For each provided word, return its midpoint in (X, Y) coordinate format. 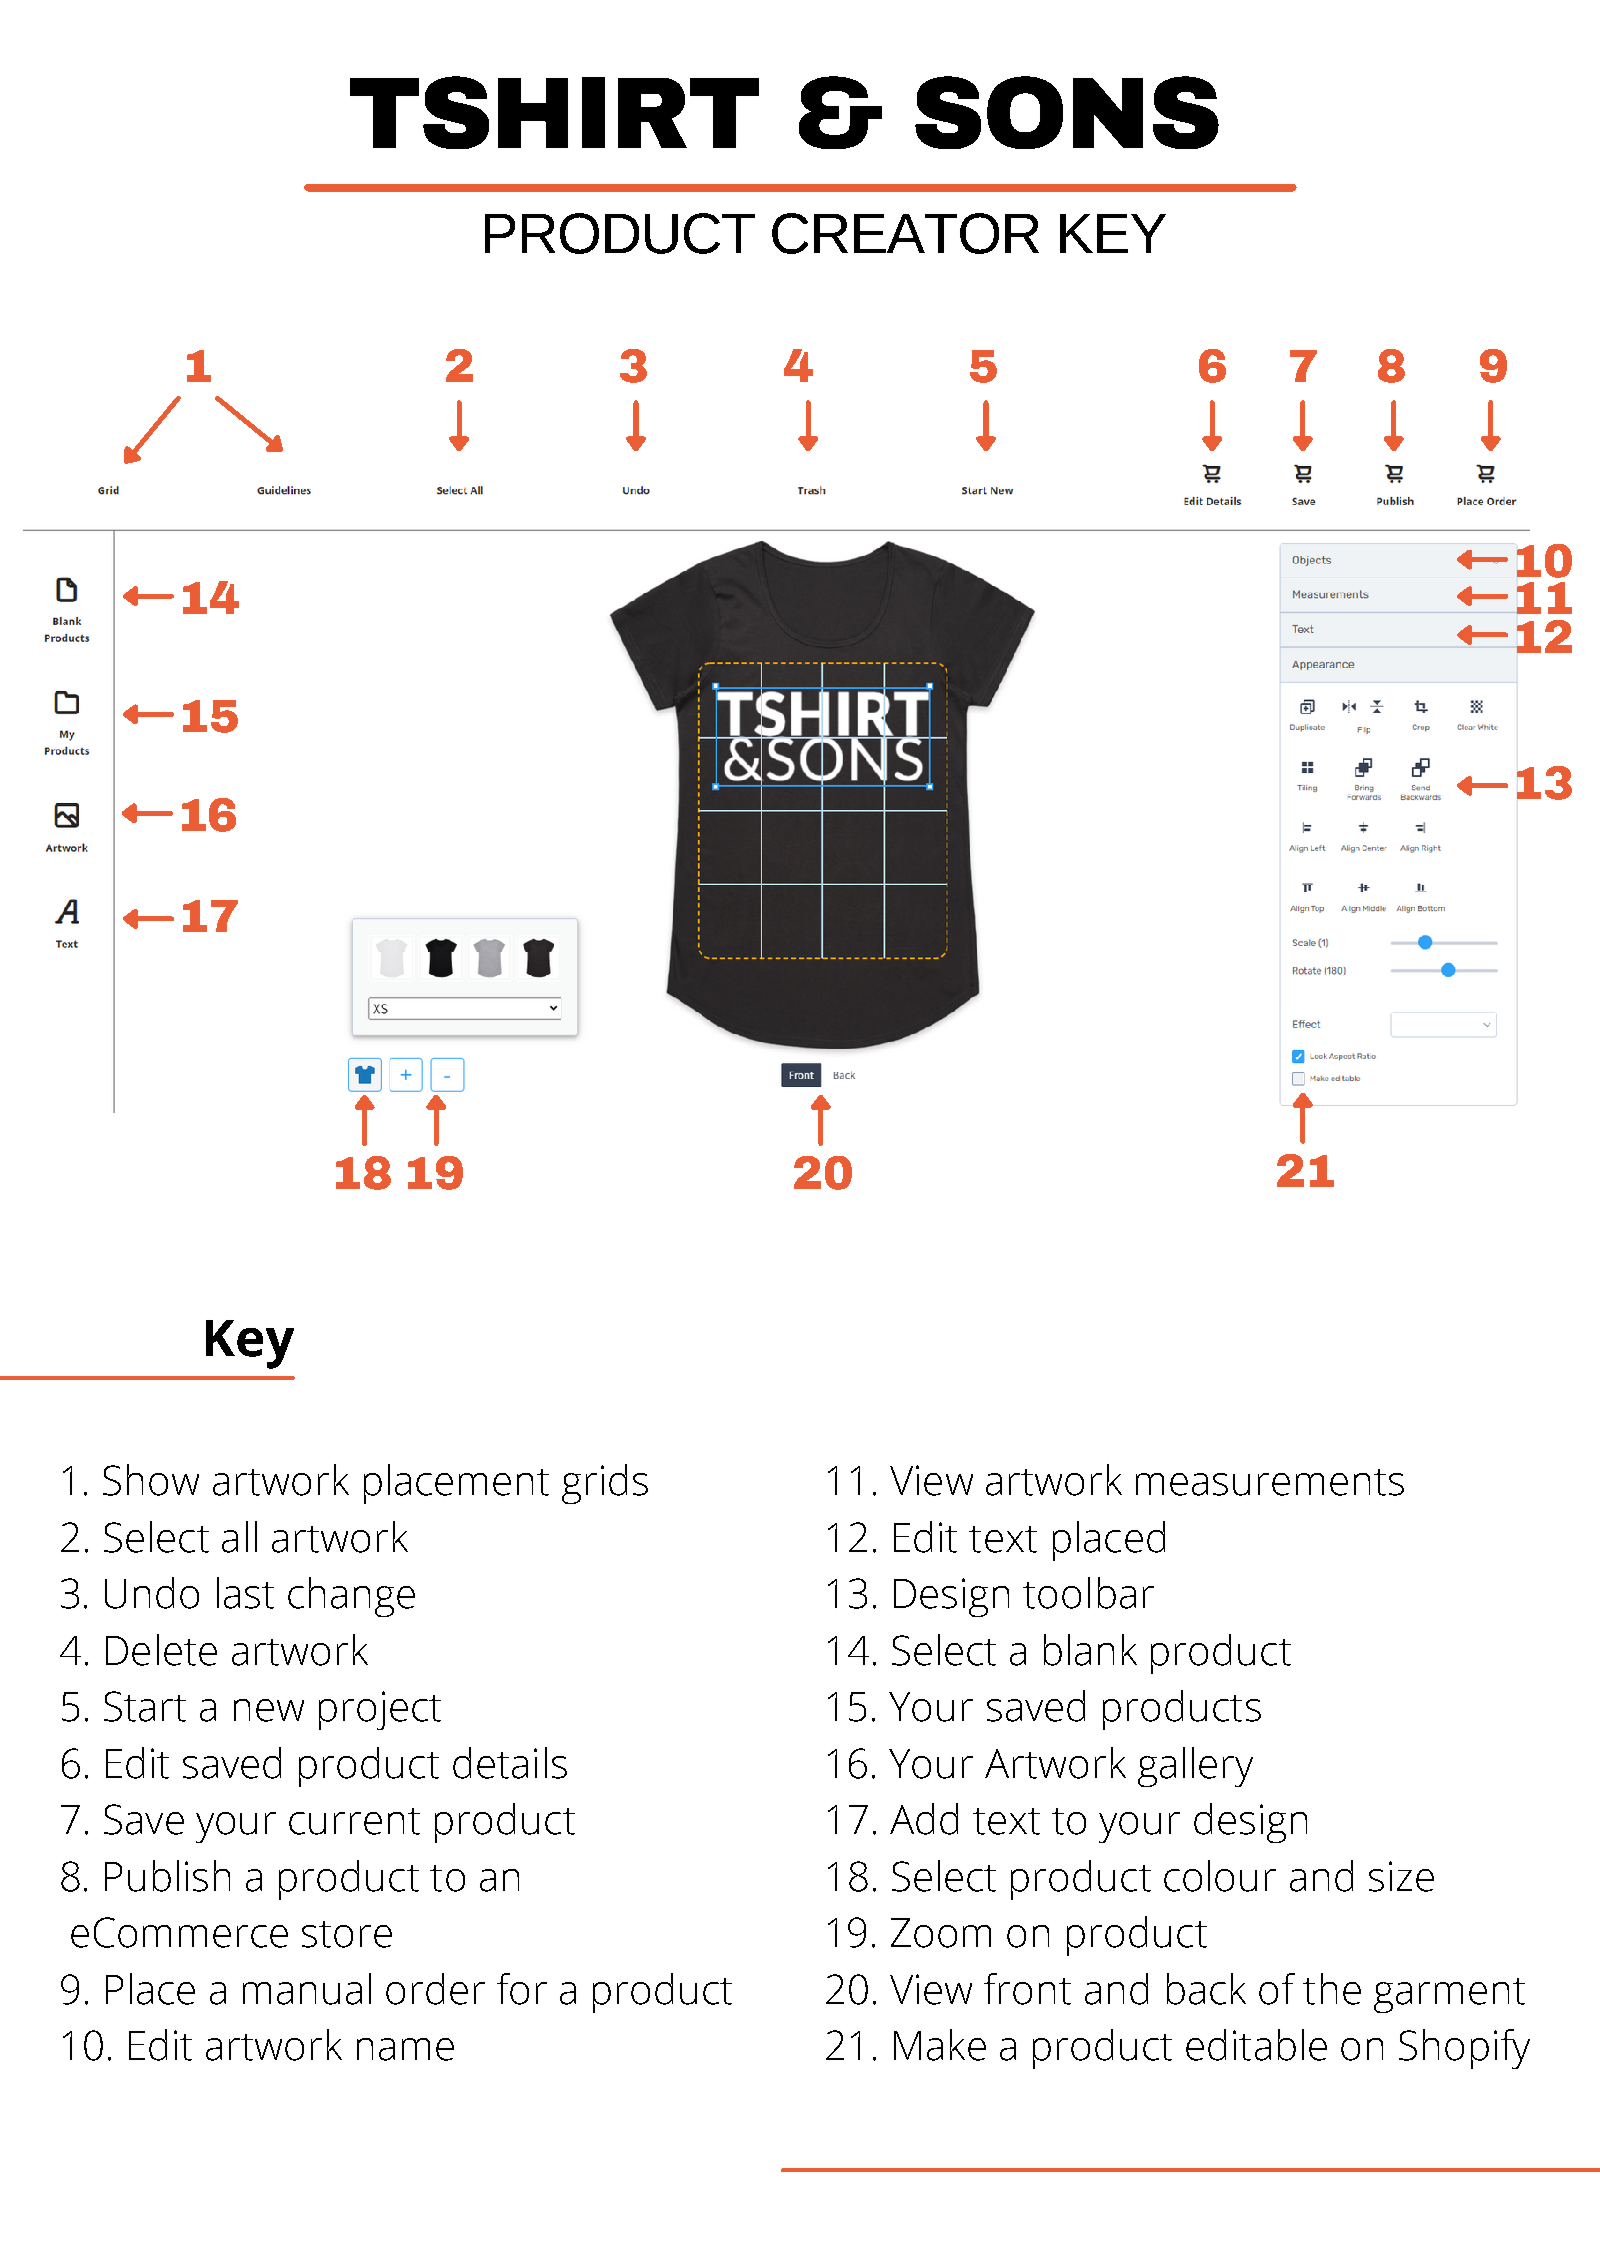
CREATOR (905, 233)
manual (307, 1989)
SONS (1067, 112)
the (1332, 1989)
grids (605, 1484)
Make (940, 2045)
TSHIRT (554, 112)
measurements (1270, 1482)
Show (151, 1480)
